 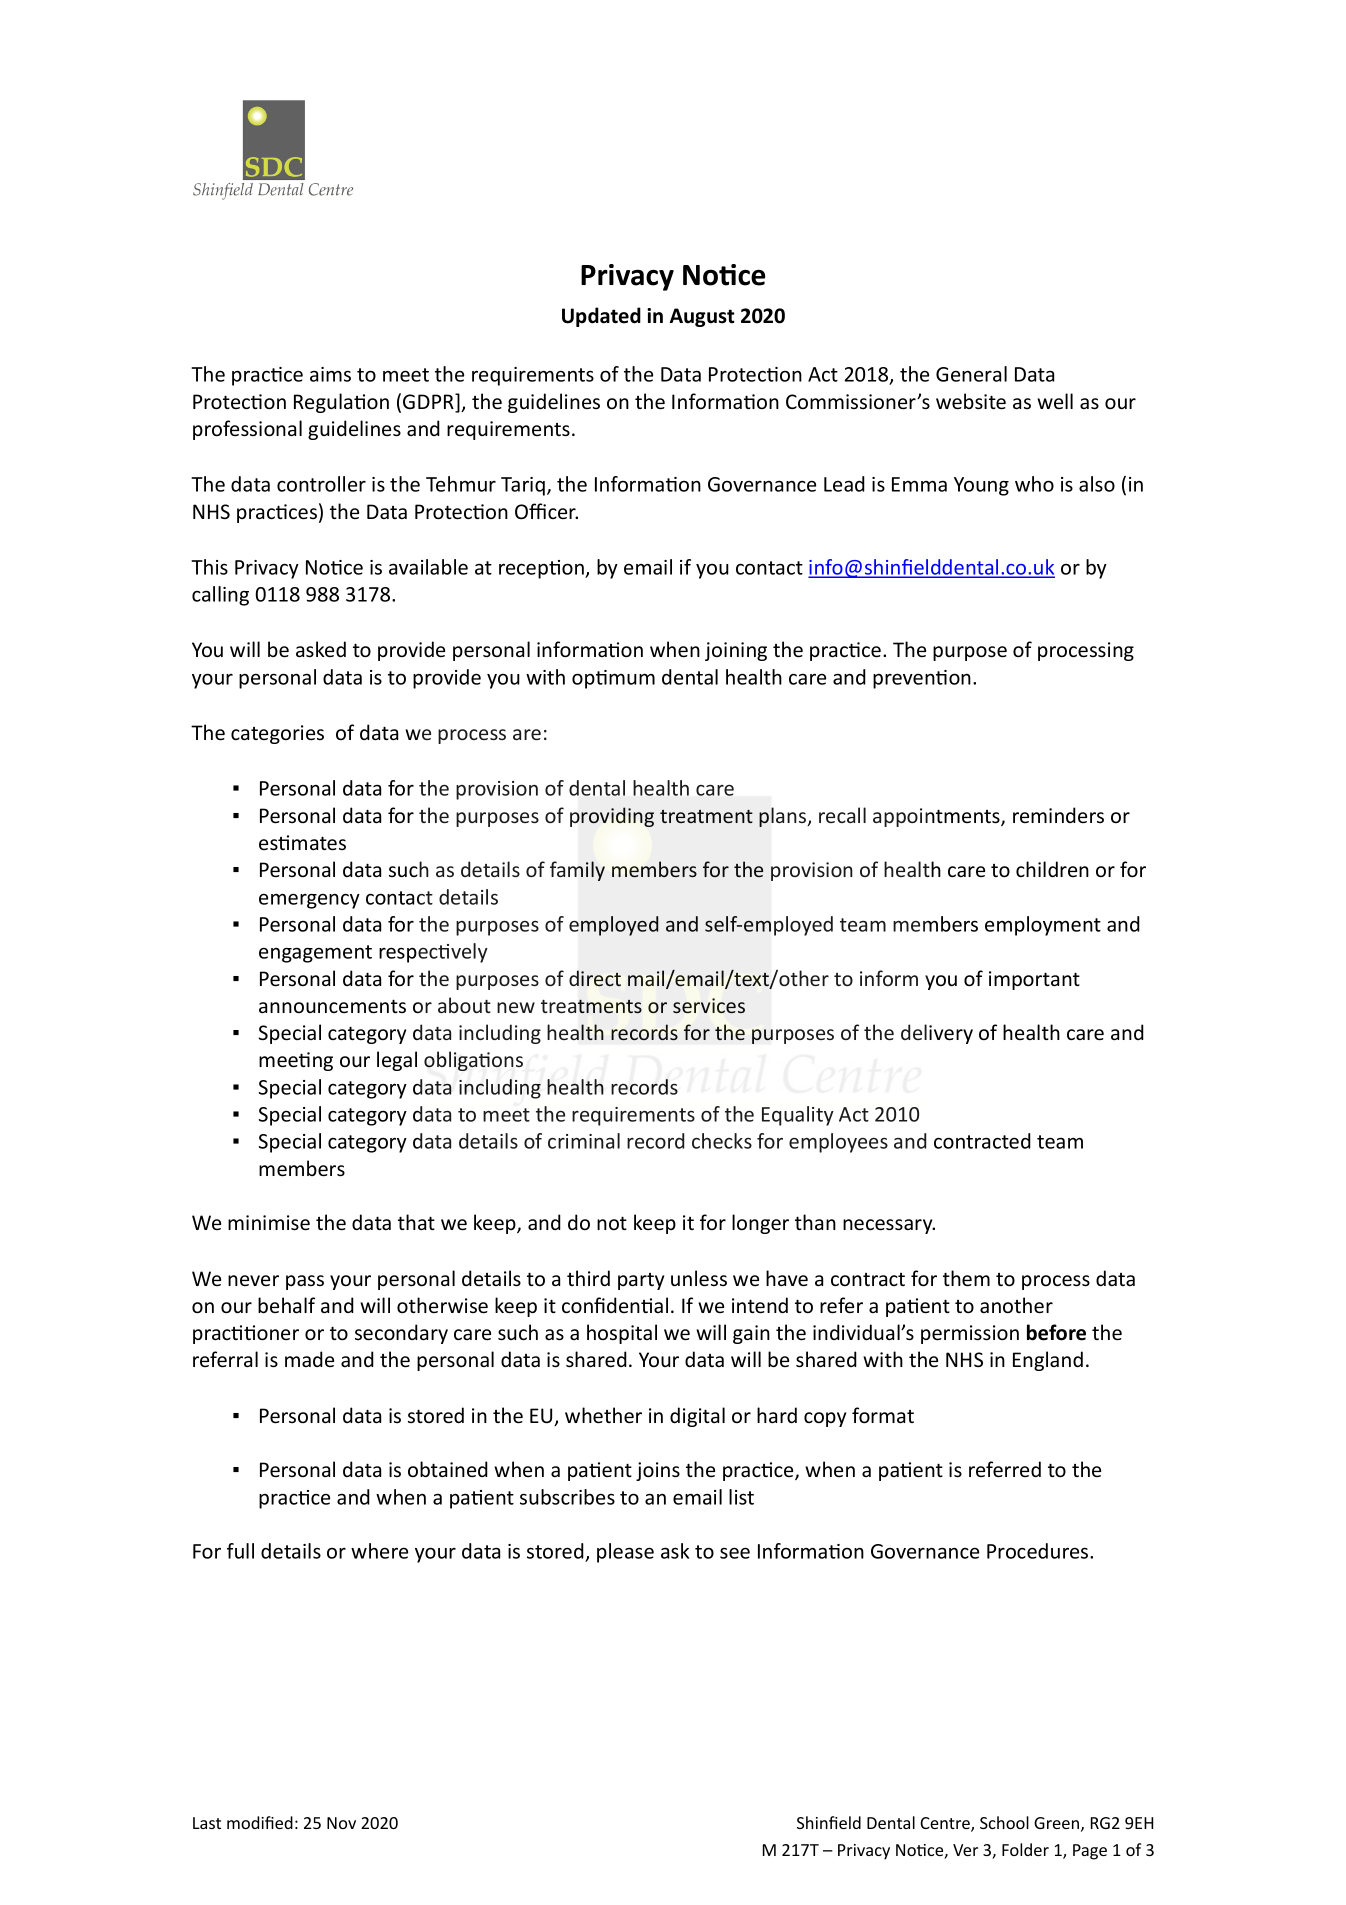 What do you see at coordinates (341, 1823) in the document?
I see `Nov` at bounding box center [341, 1823].
